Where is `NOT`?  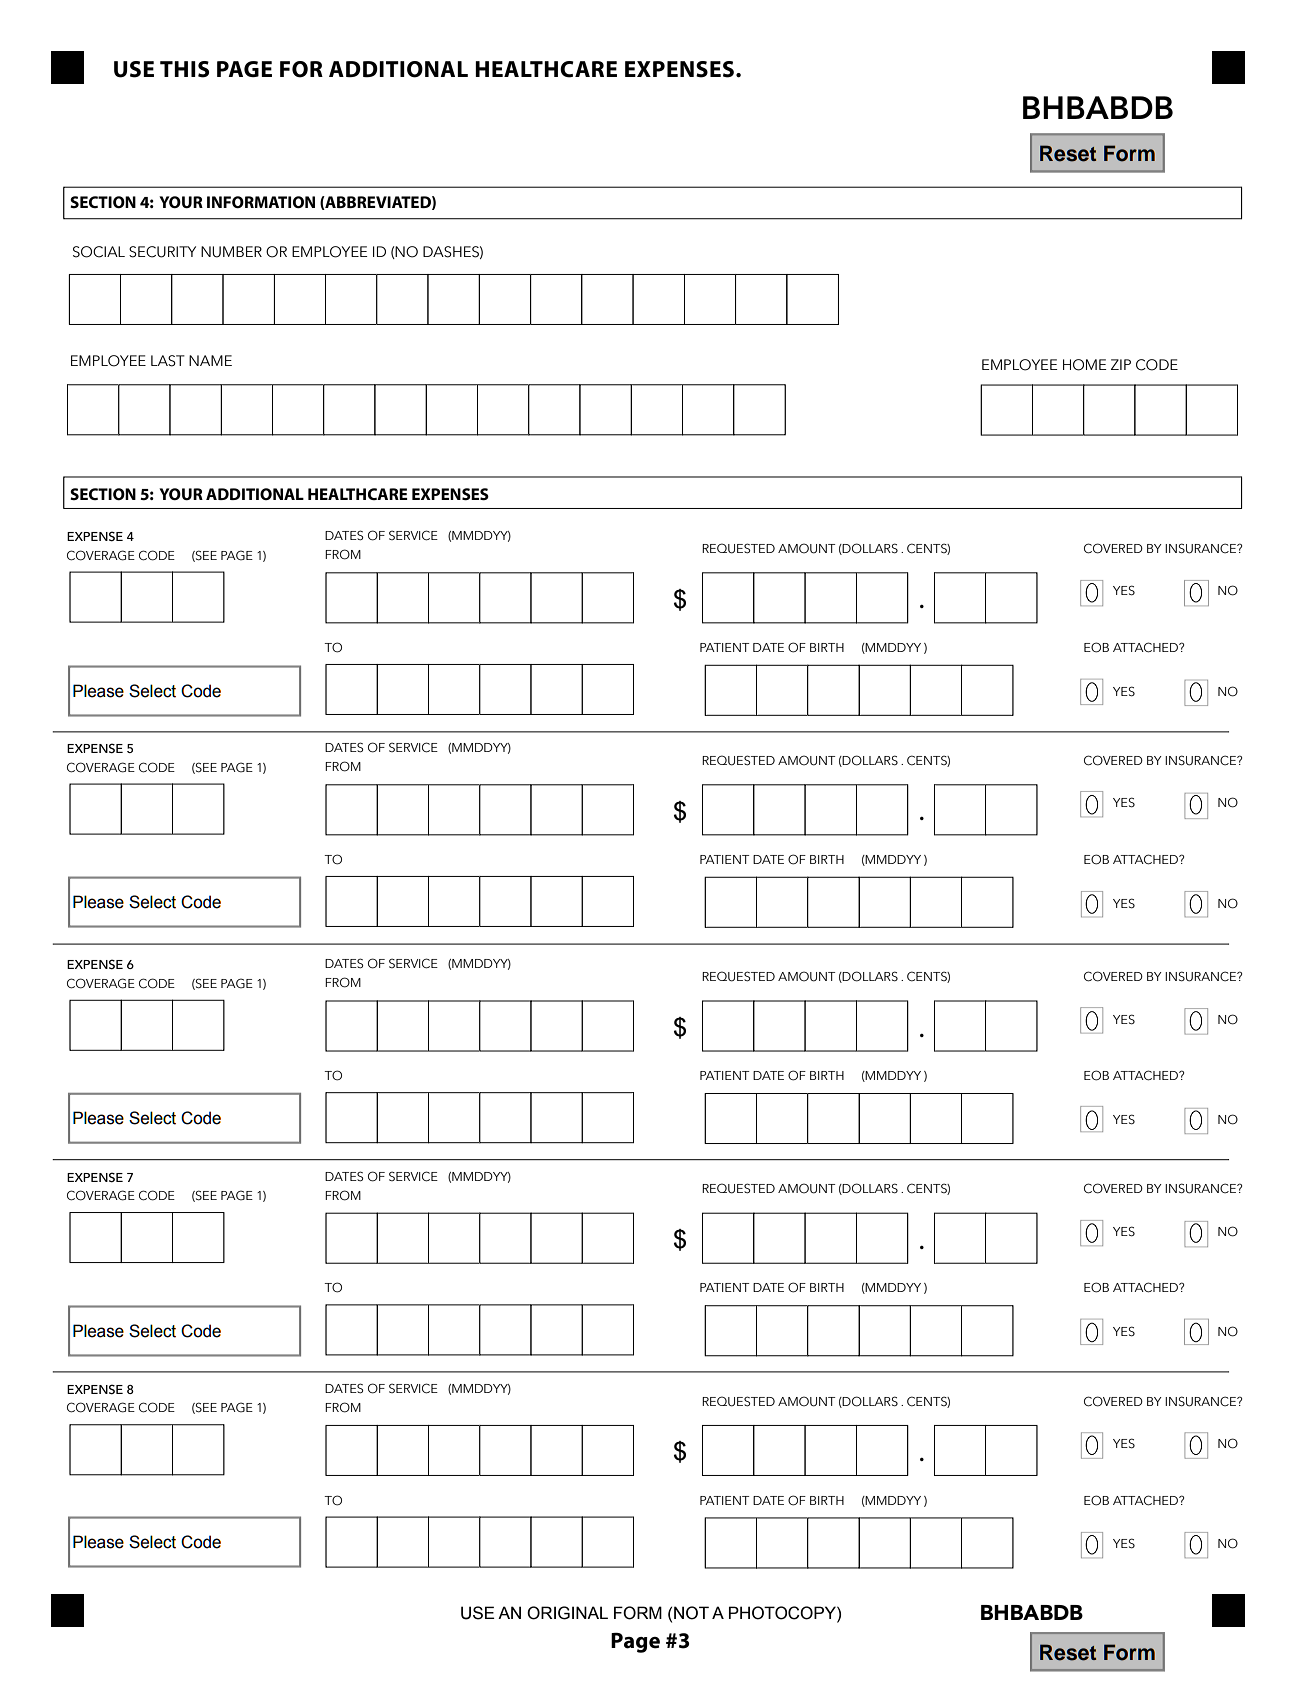
NOT is located at coordinates (691, 1613).
